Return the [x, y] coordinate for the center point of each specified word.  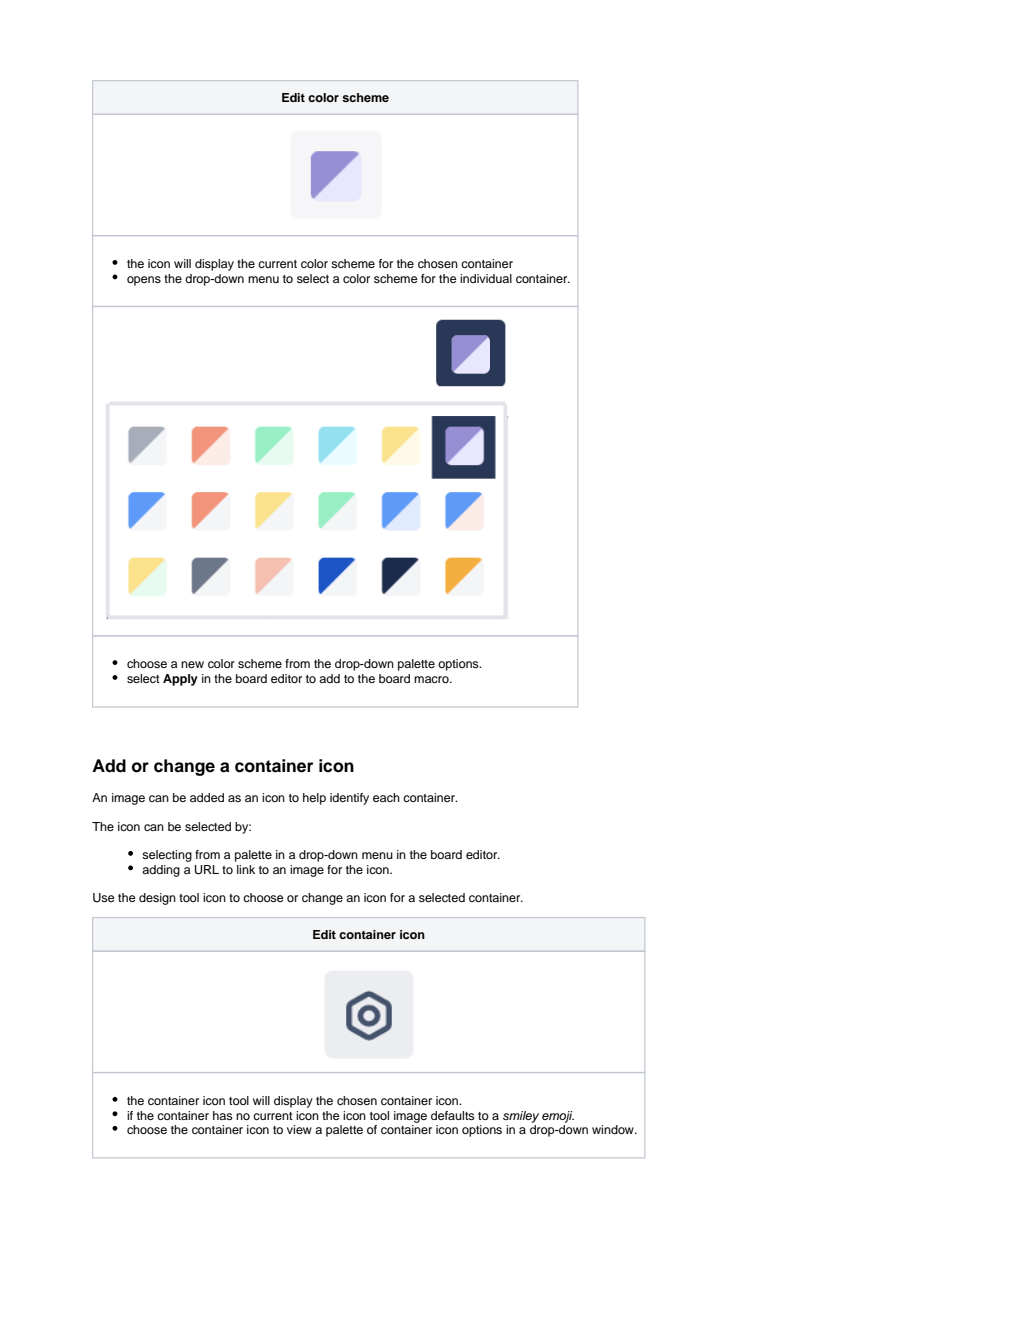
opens [144, 281]
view [299, 1129]
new [192, 664]
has [223, 1115]
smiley [521, 1117]
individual [486, 278]
